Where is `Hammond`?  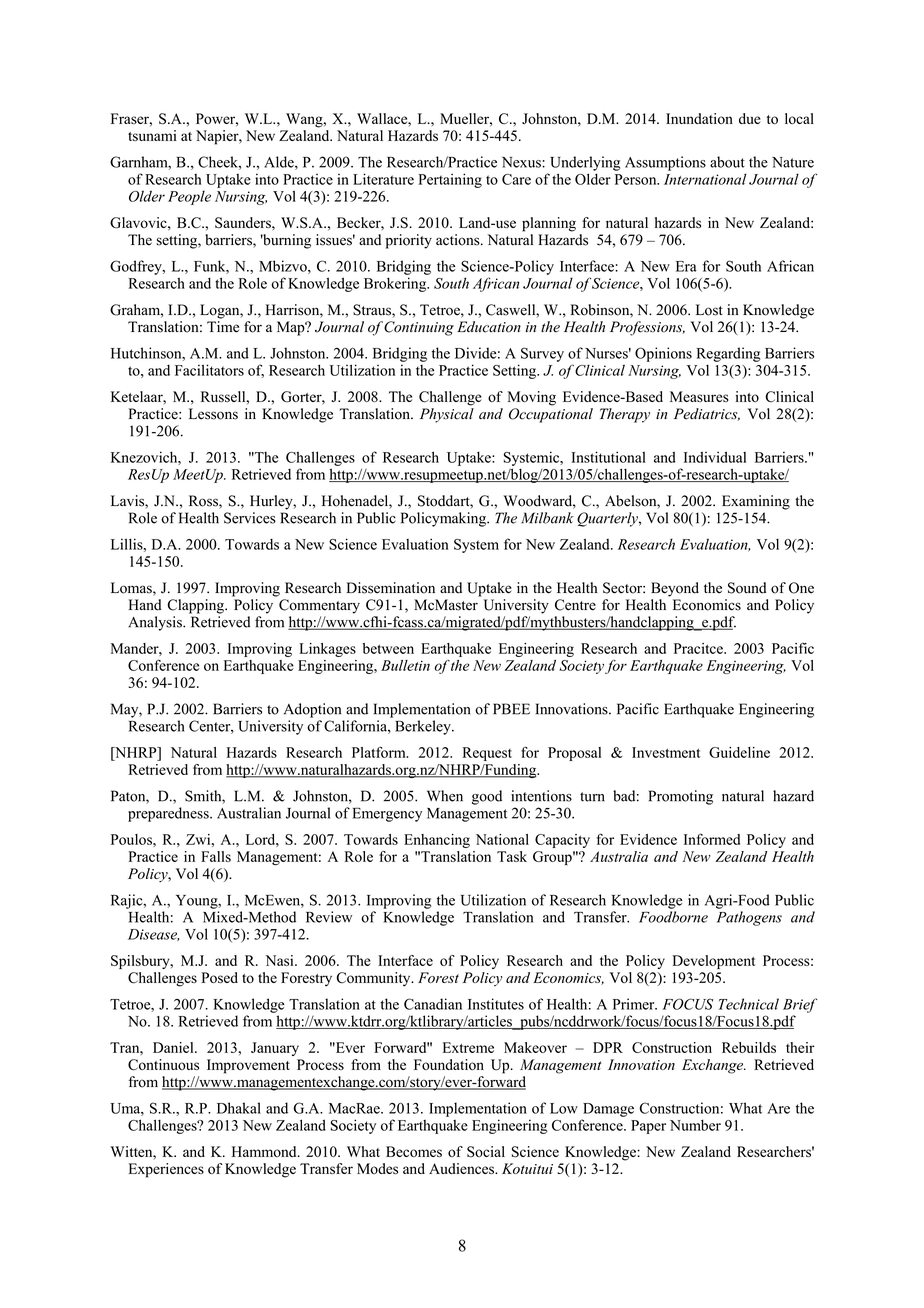 Hammond is located at coordinates (265, 1151).
